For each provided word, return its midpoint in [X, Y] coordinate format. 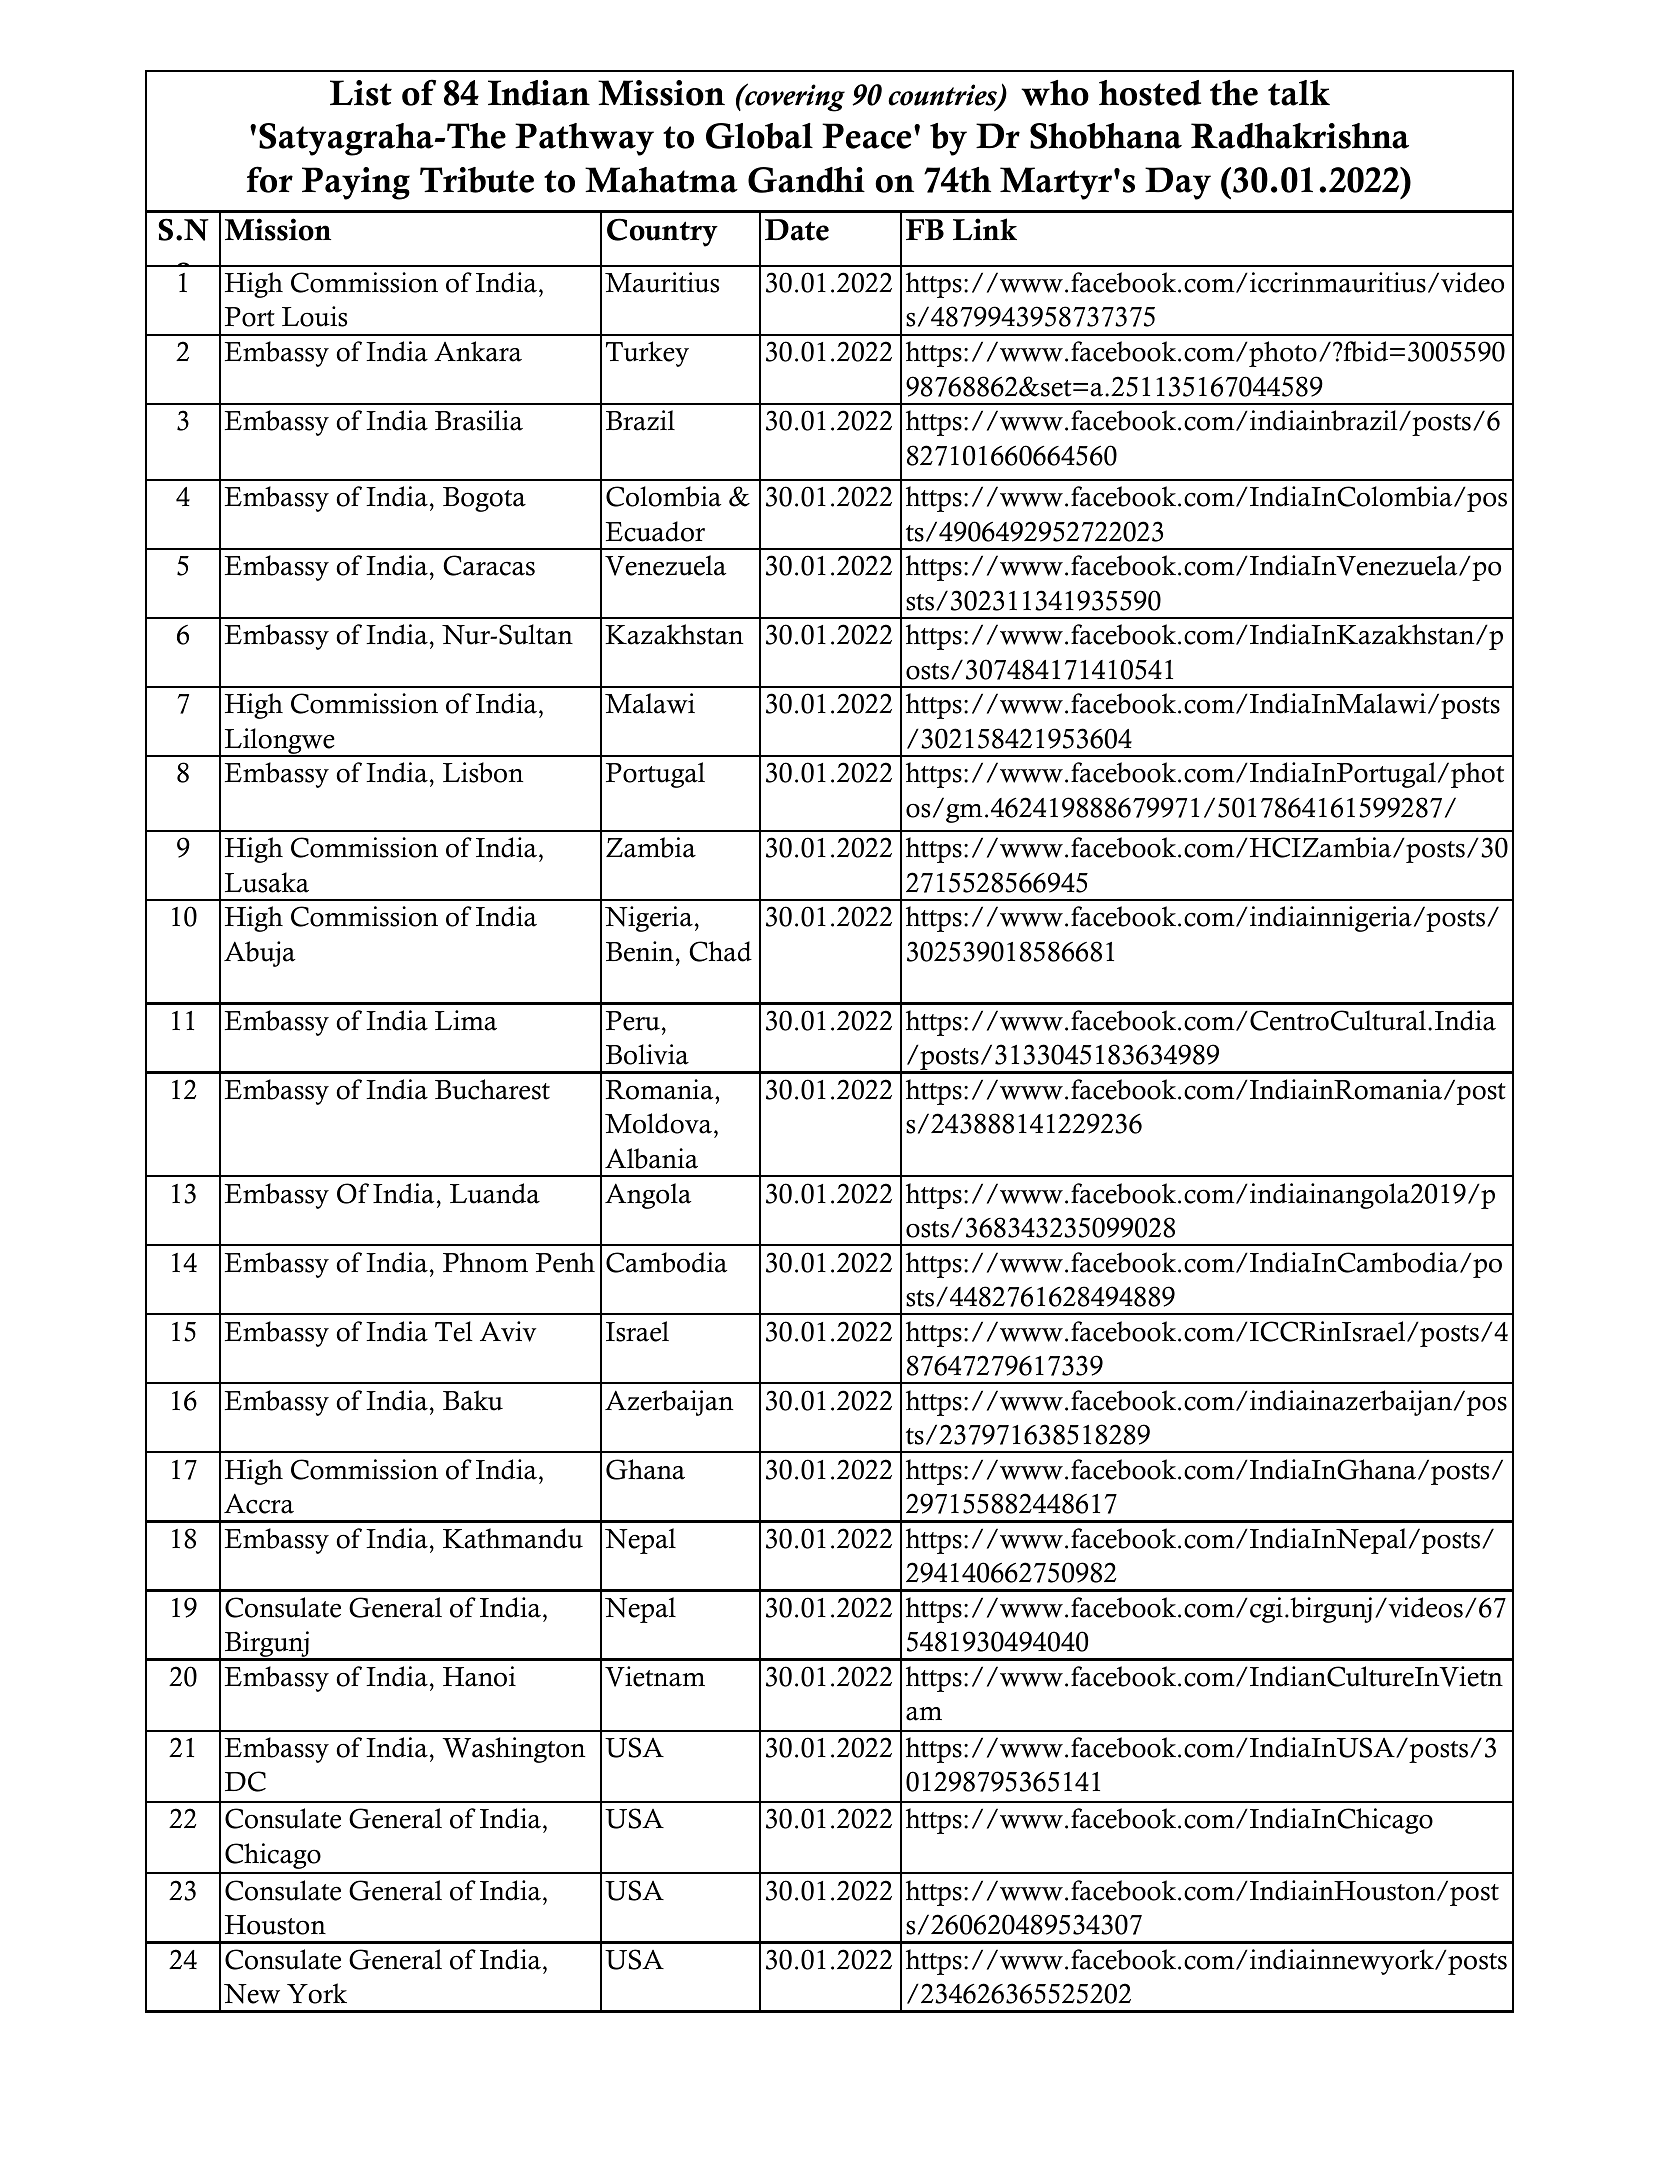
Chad [721, 951]
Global [759, 136]
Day [1178, 183]
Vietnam [655, 1676]
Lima [466, 1020]
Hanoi [479, 1676]
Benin [640, 951]
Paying [356, 183]
